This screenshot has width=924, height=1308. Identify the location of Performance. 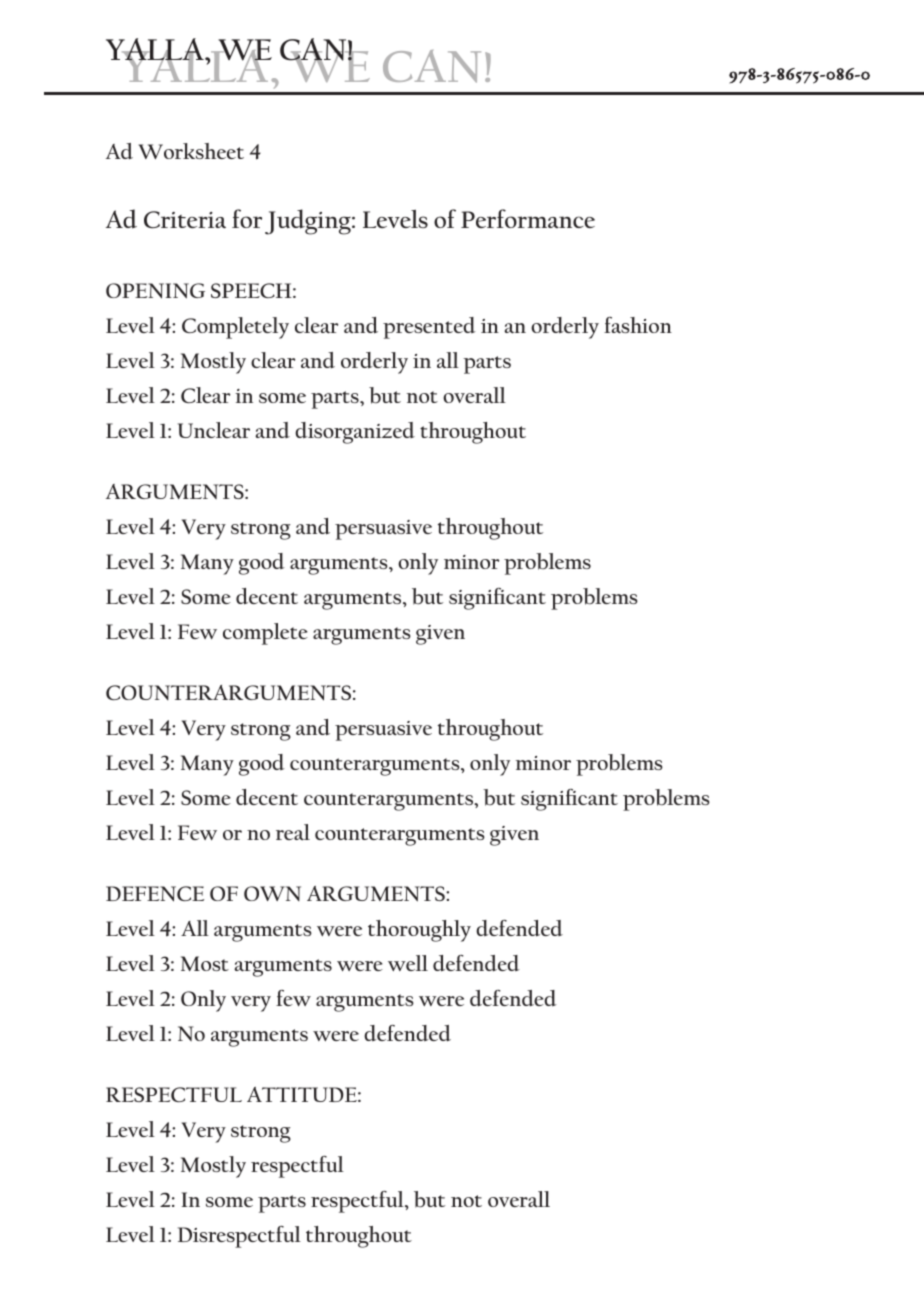
(528, 218).
